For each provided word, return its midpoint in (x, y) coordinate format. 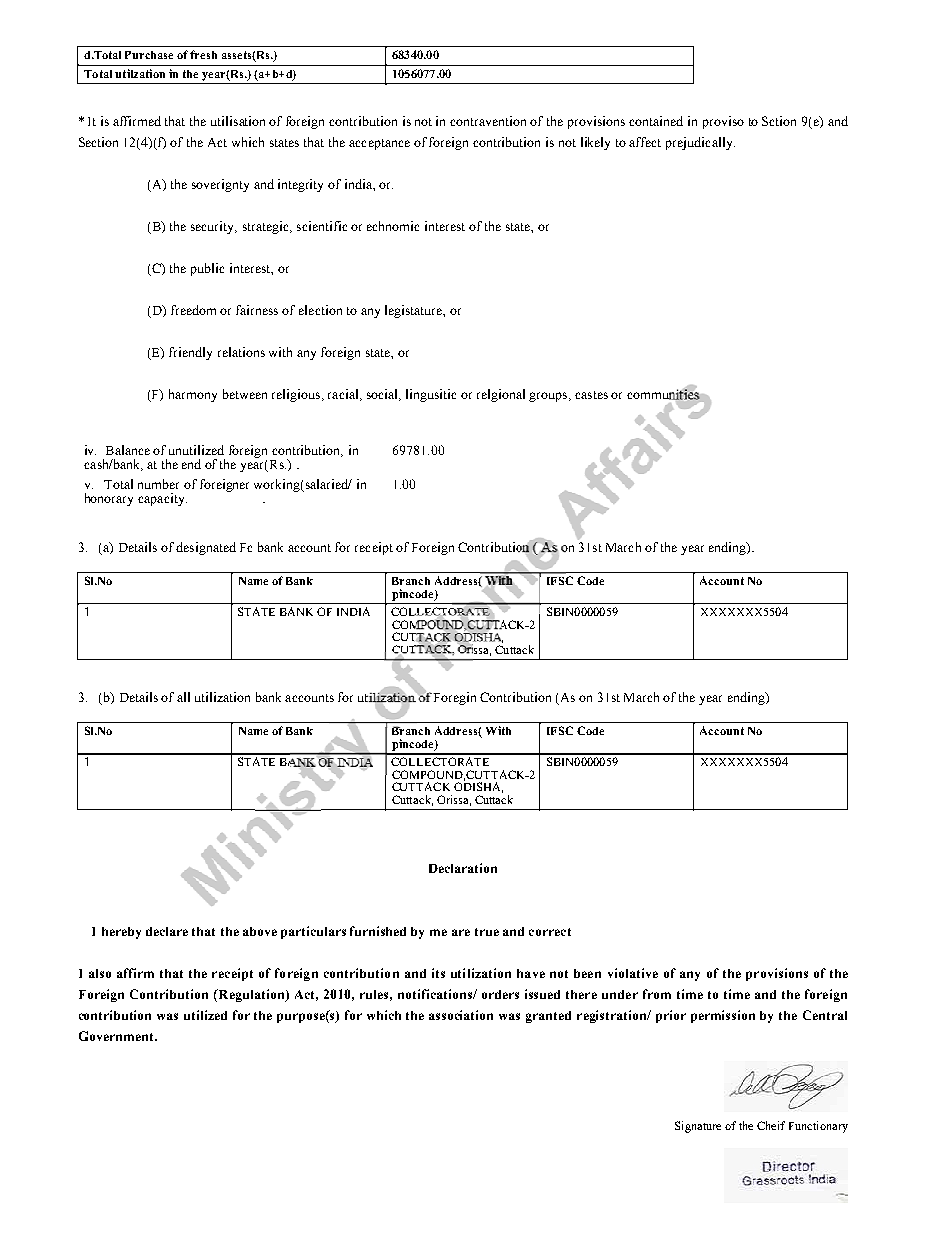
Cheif (771, 1125)
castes (591, 395)
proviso (723, 122)
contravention (488, 121)
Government (117, 1036)
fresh (203, 54)
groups (549, 397)
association (461, 1015)
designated (206, 548)
